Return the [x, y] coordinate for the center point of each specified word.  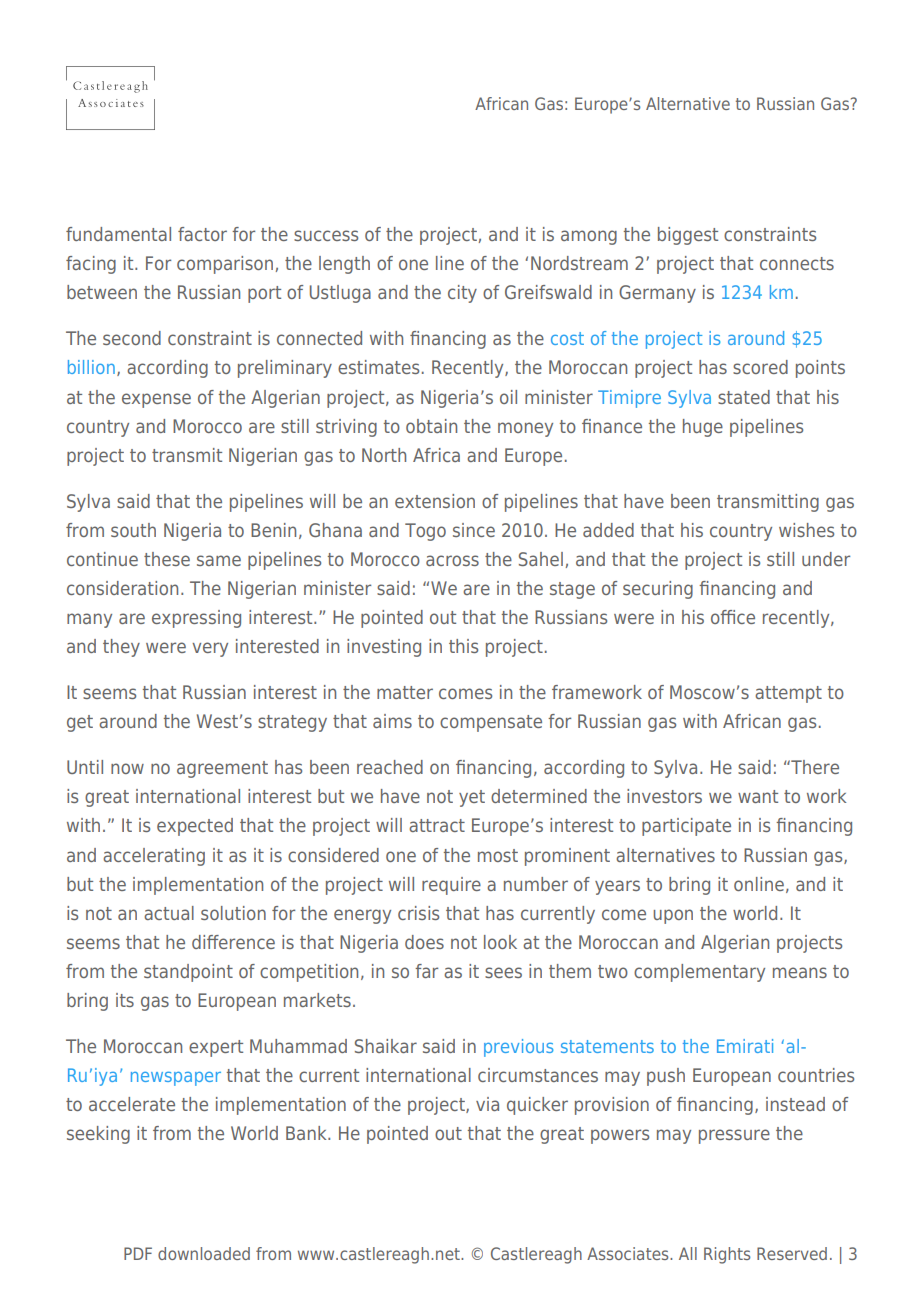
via [487, 1104]
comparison [225, 265]
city [462, 294]
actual [169, 913]
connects [797, 263]
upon [673, 916]
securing [658, 590]
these [167, 559]
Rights [727, 1255]
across [452, 560]
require [451, 886]
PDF [138, 1253]
